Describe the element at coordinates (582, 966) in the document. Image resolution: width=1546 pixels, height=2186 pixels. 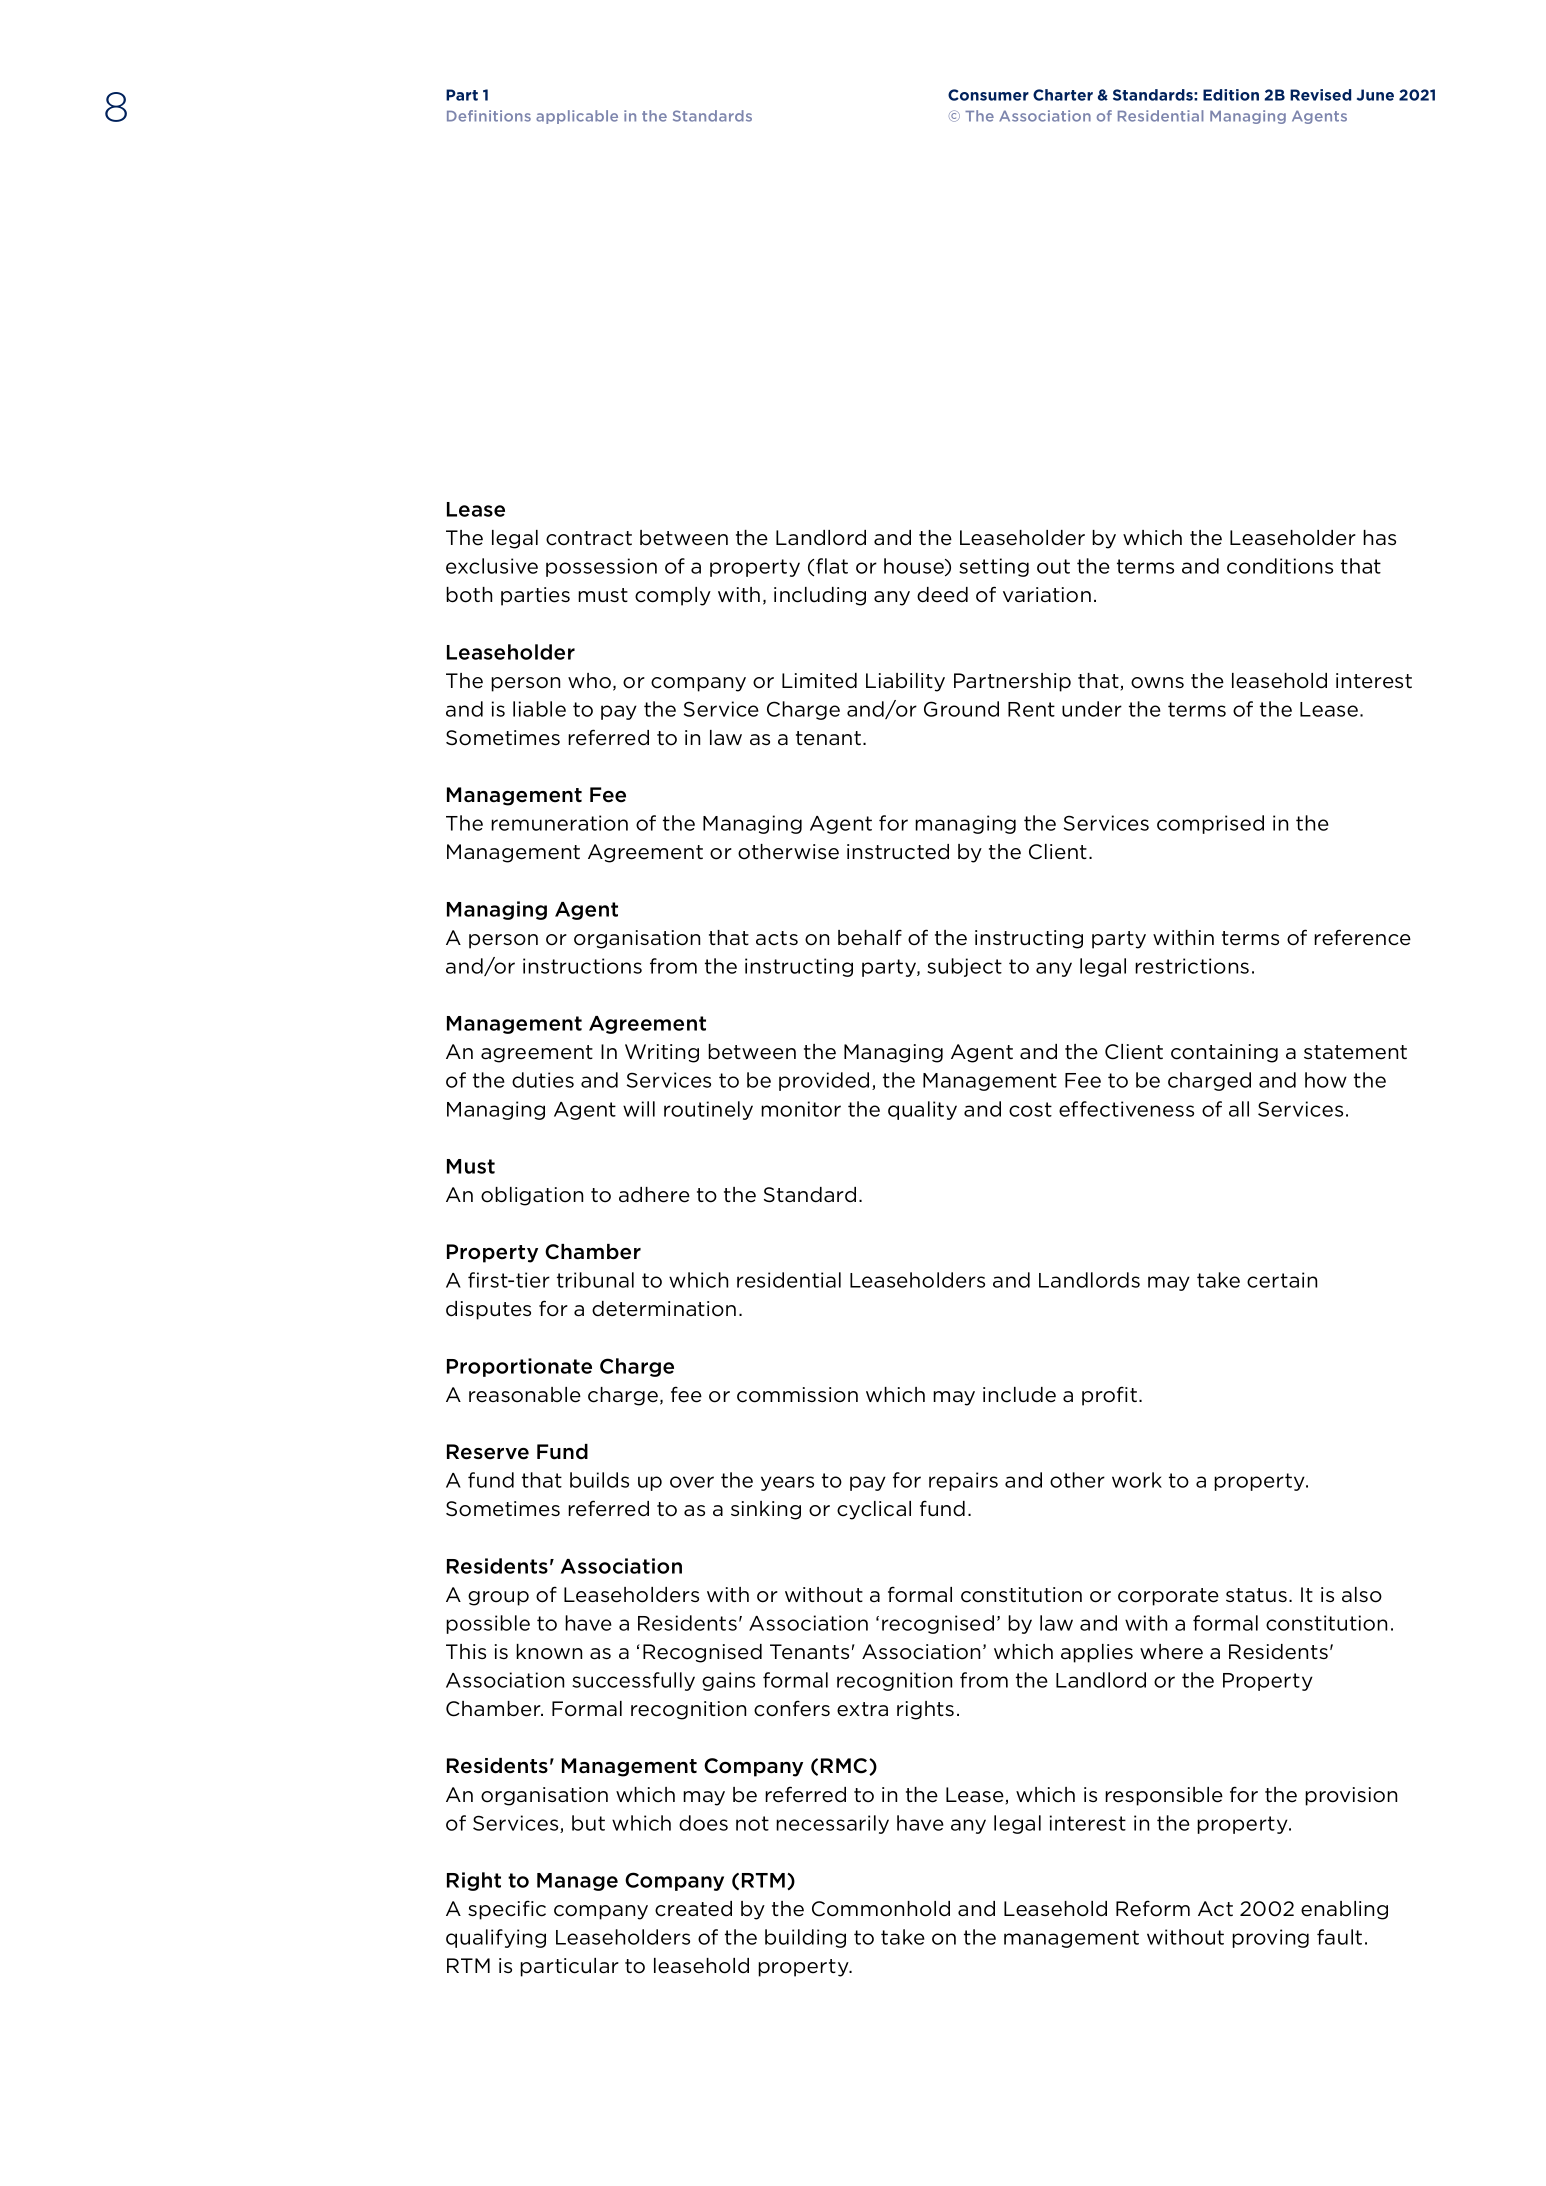
I see `instructions` at that location.
